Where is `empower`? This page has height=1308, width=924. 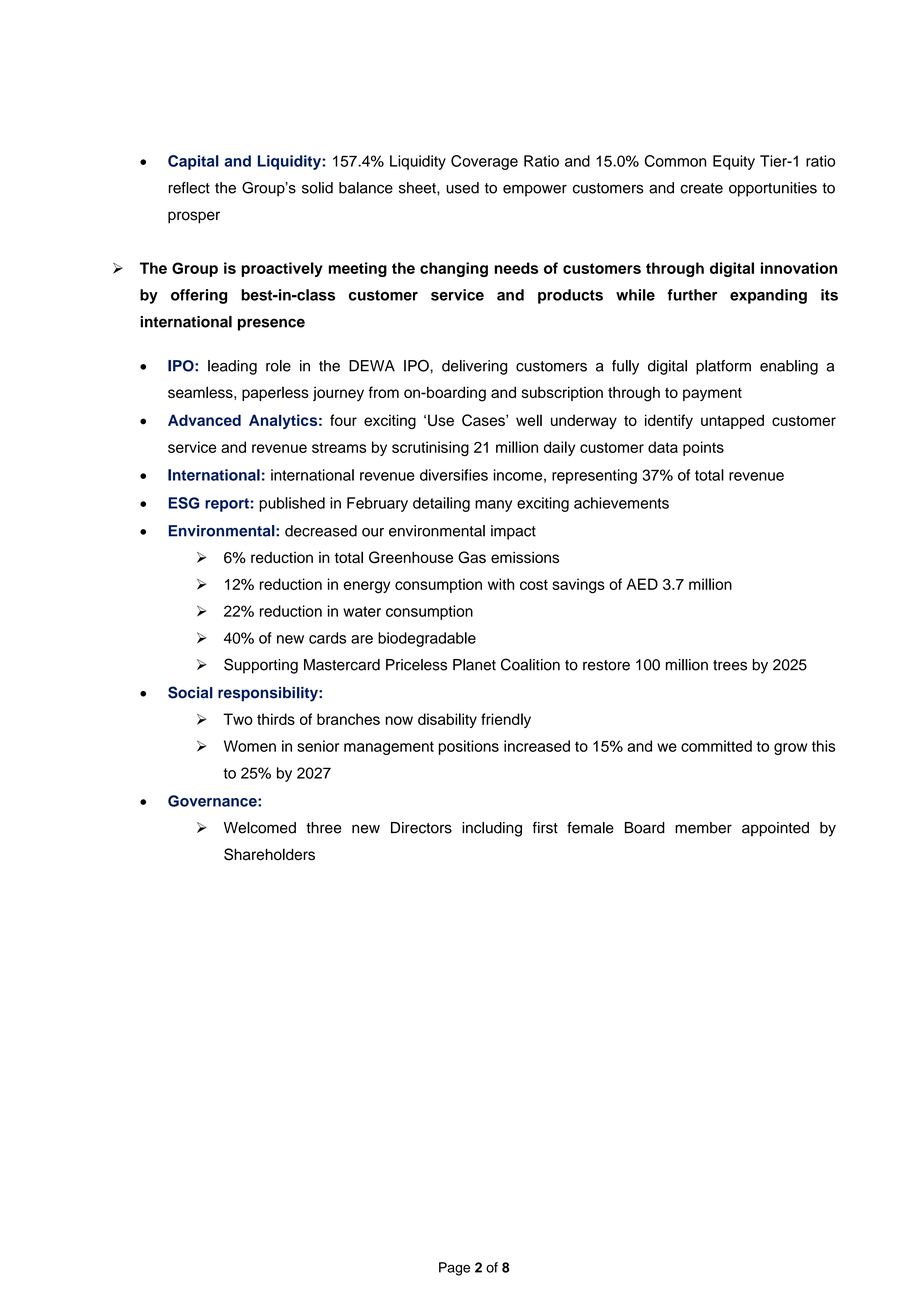 empower is located at coordinates (535, 190).
